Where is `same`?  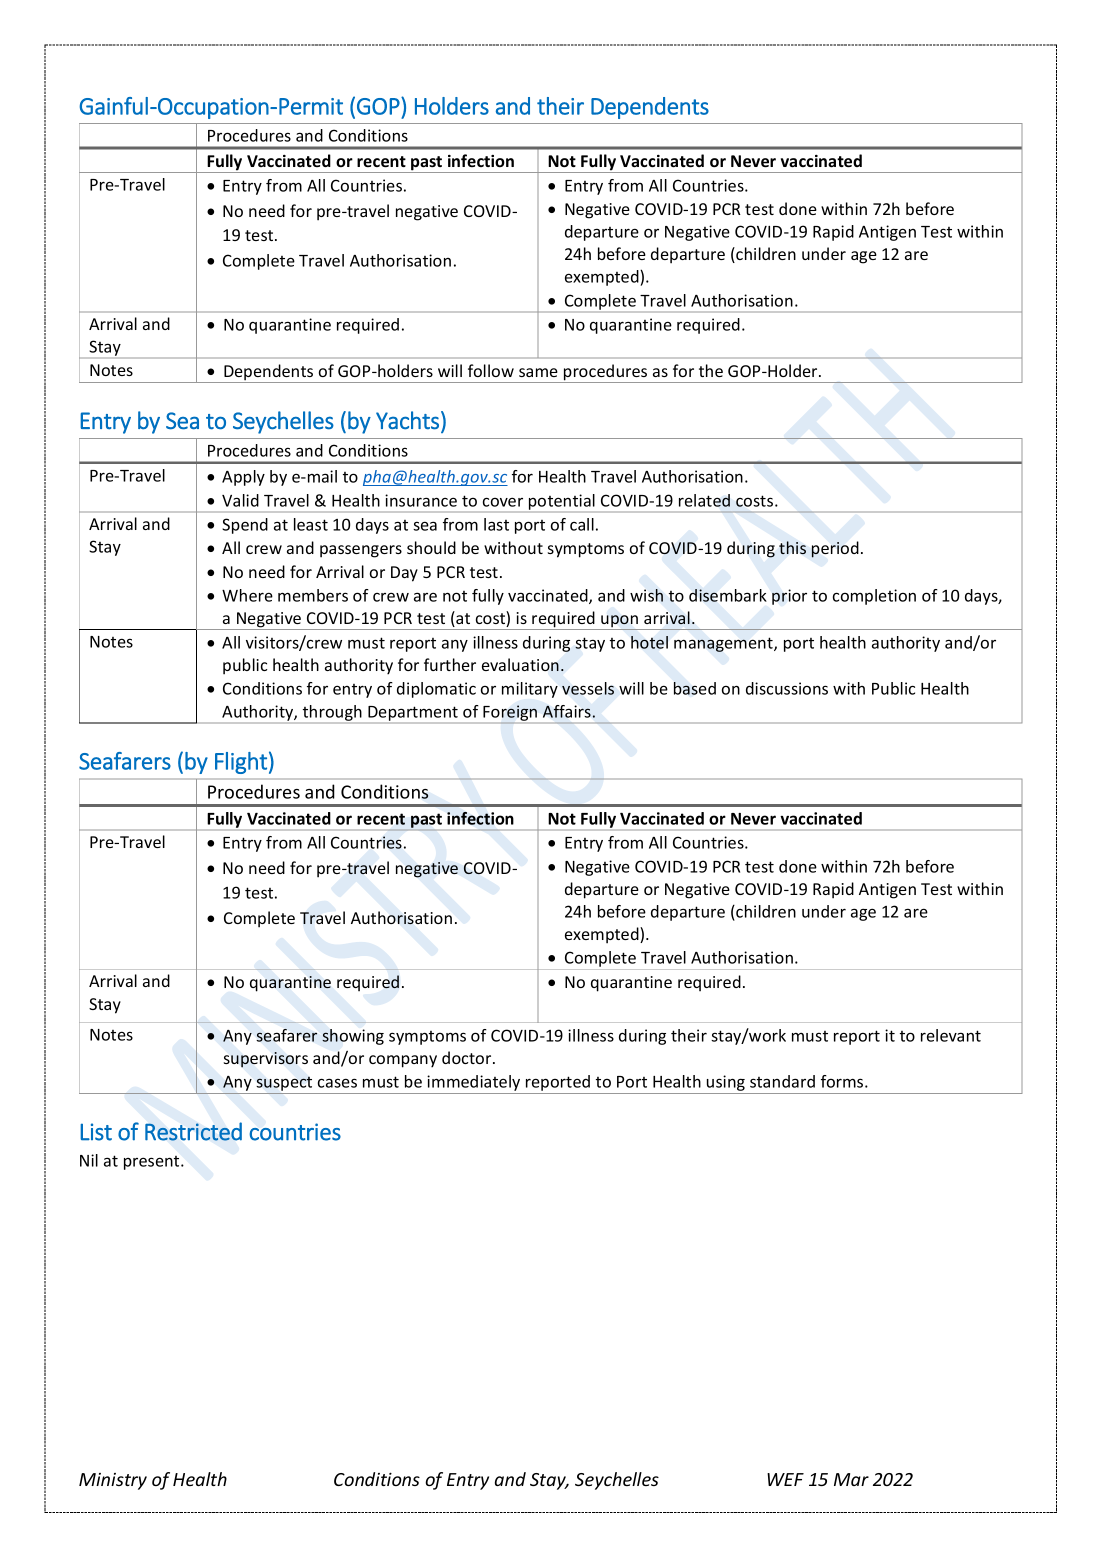 same is located at coordinates (538, 372).
